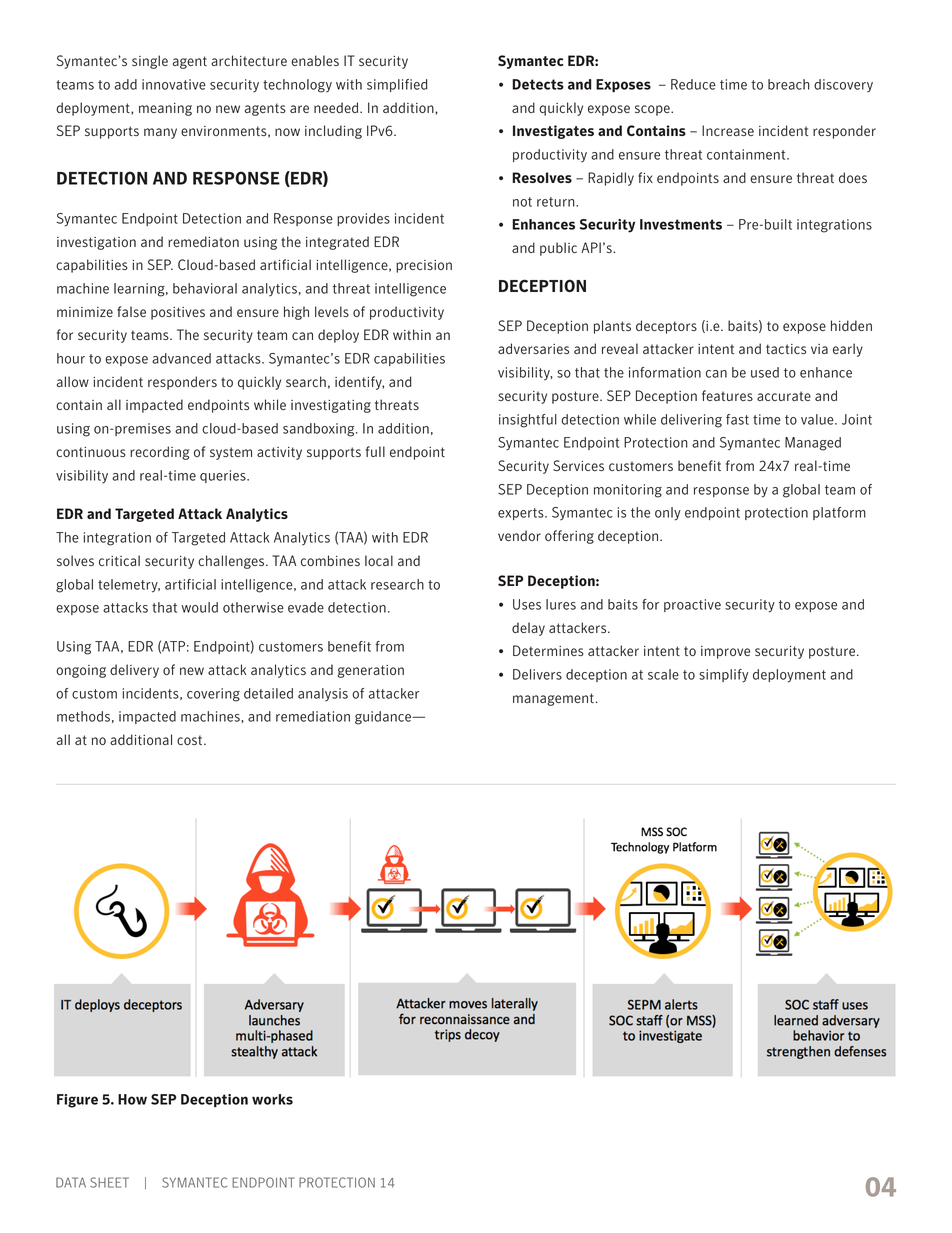 Image resolution: width=952 pixels, height=1233 pixels. I want to click on works, so click(272, 1099).
